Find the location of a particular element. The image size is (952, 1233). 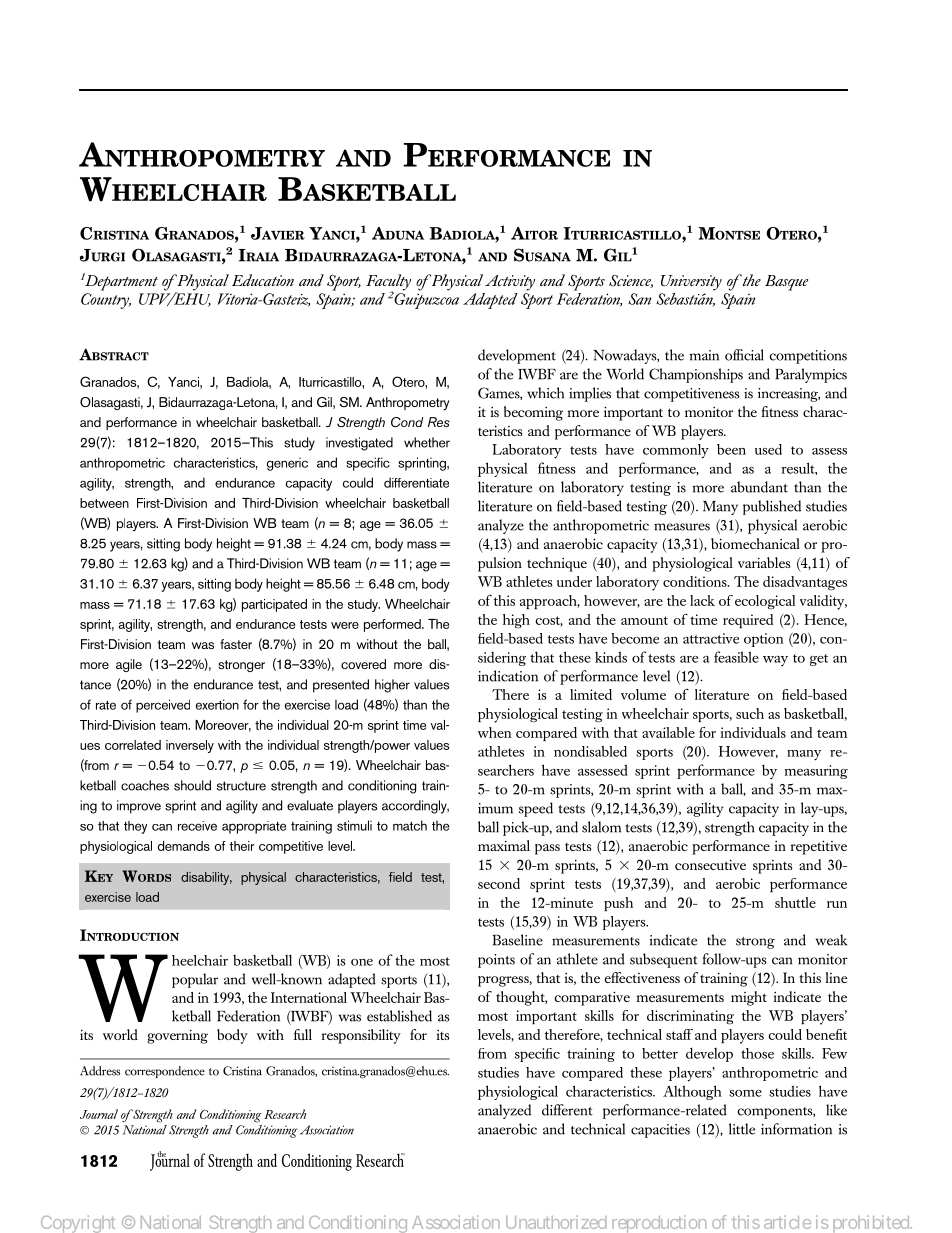

Basque is located at coordinates (786, 283).
